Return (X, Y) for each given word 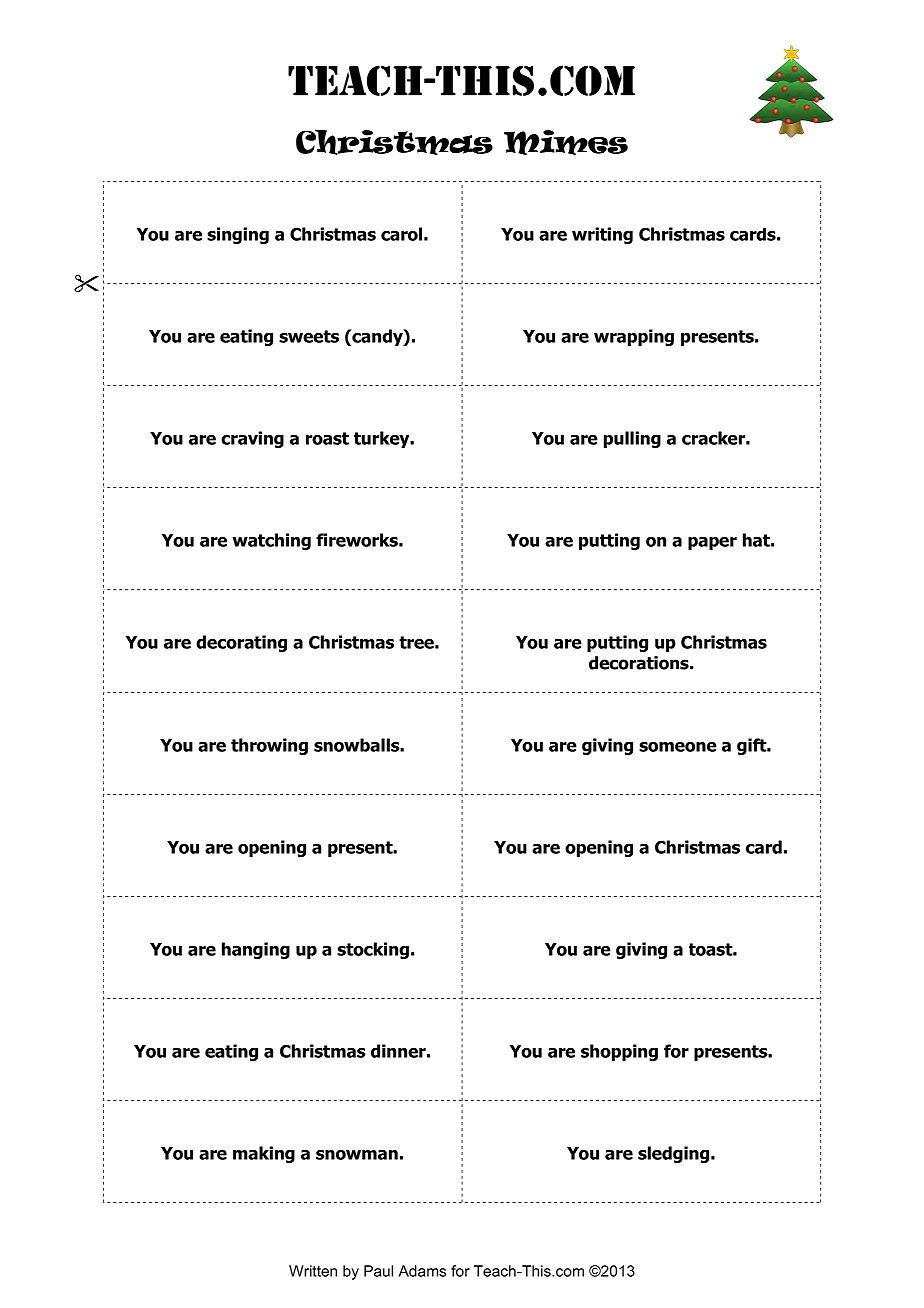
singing (238, 235)
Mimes (566, 142)
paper (712, 543)
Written (313, 1271)
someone (678, 747)
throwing (269, 746)
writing (602, 235)
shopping (619, 1052)
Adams (422, 1271)
